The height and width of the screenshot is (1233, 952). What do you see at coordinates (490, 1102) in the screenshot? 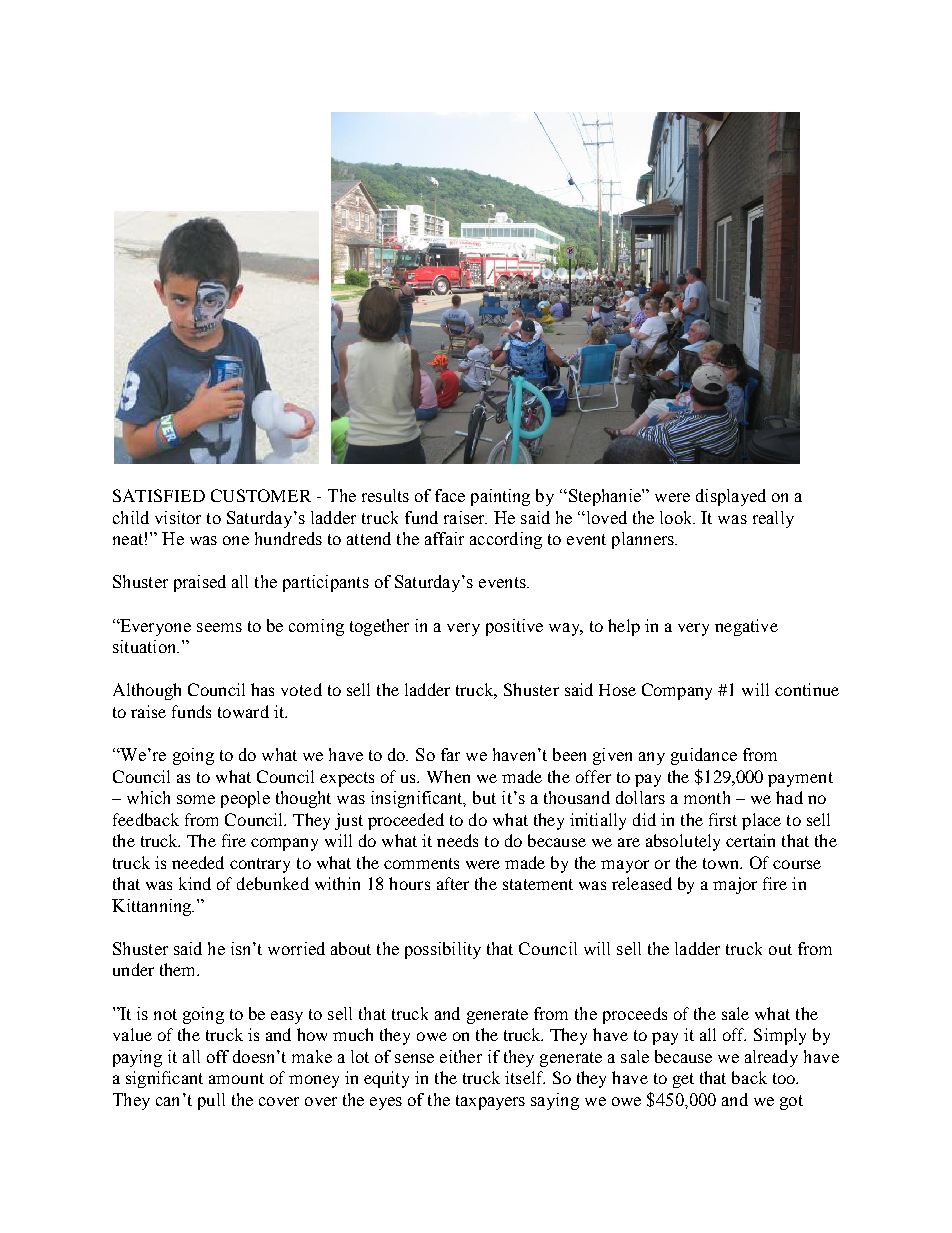
I see `taxpayers` at bounding box center [490, 1102].
